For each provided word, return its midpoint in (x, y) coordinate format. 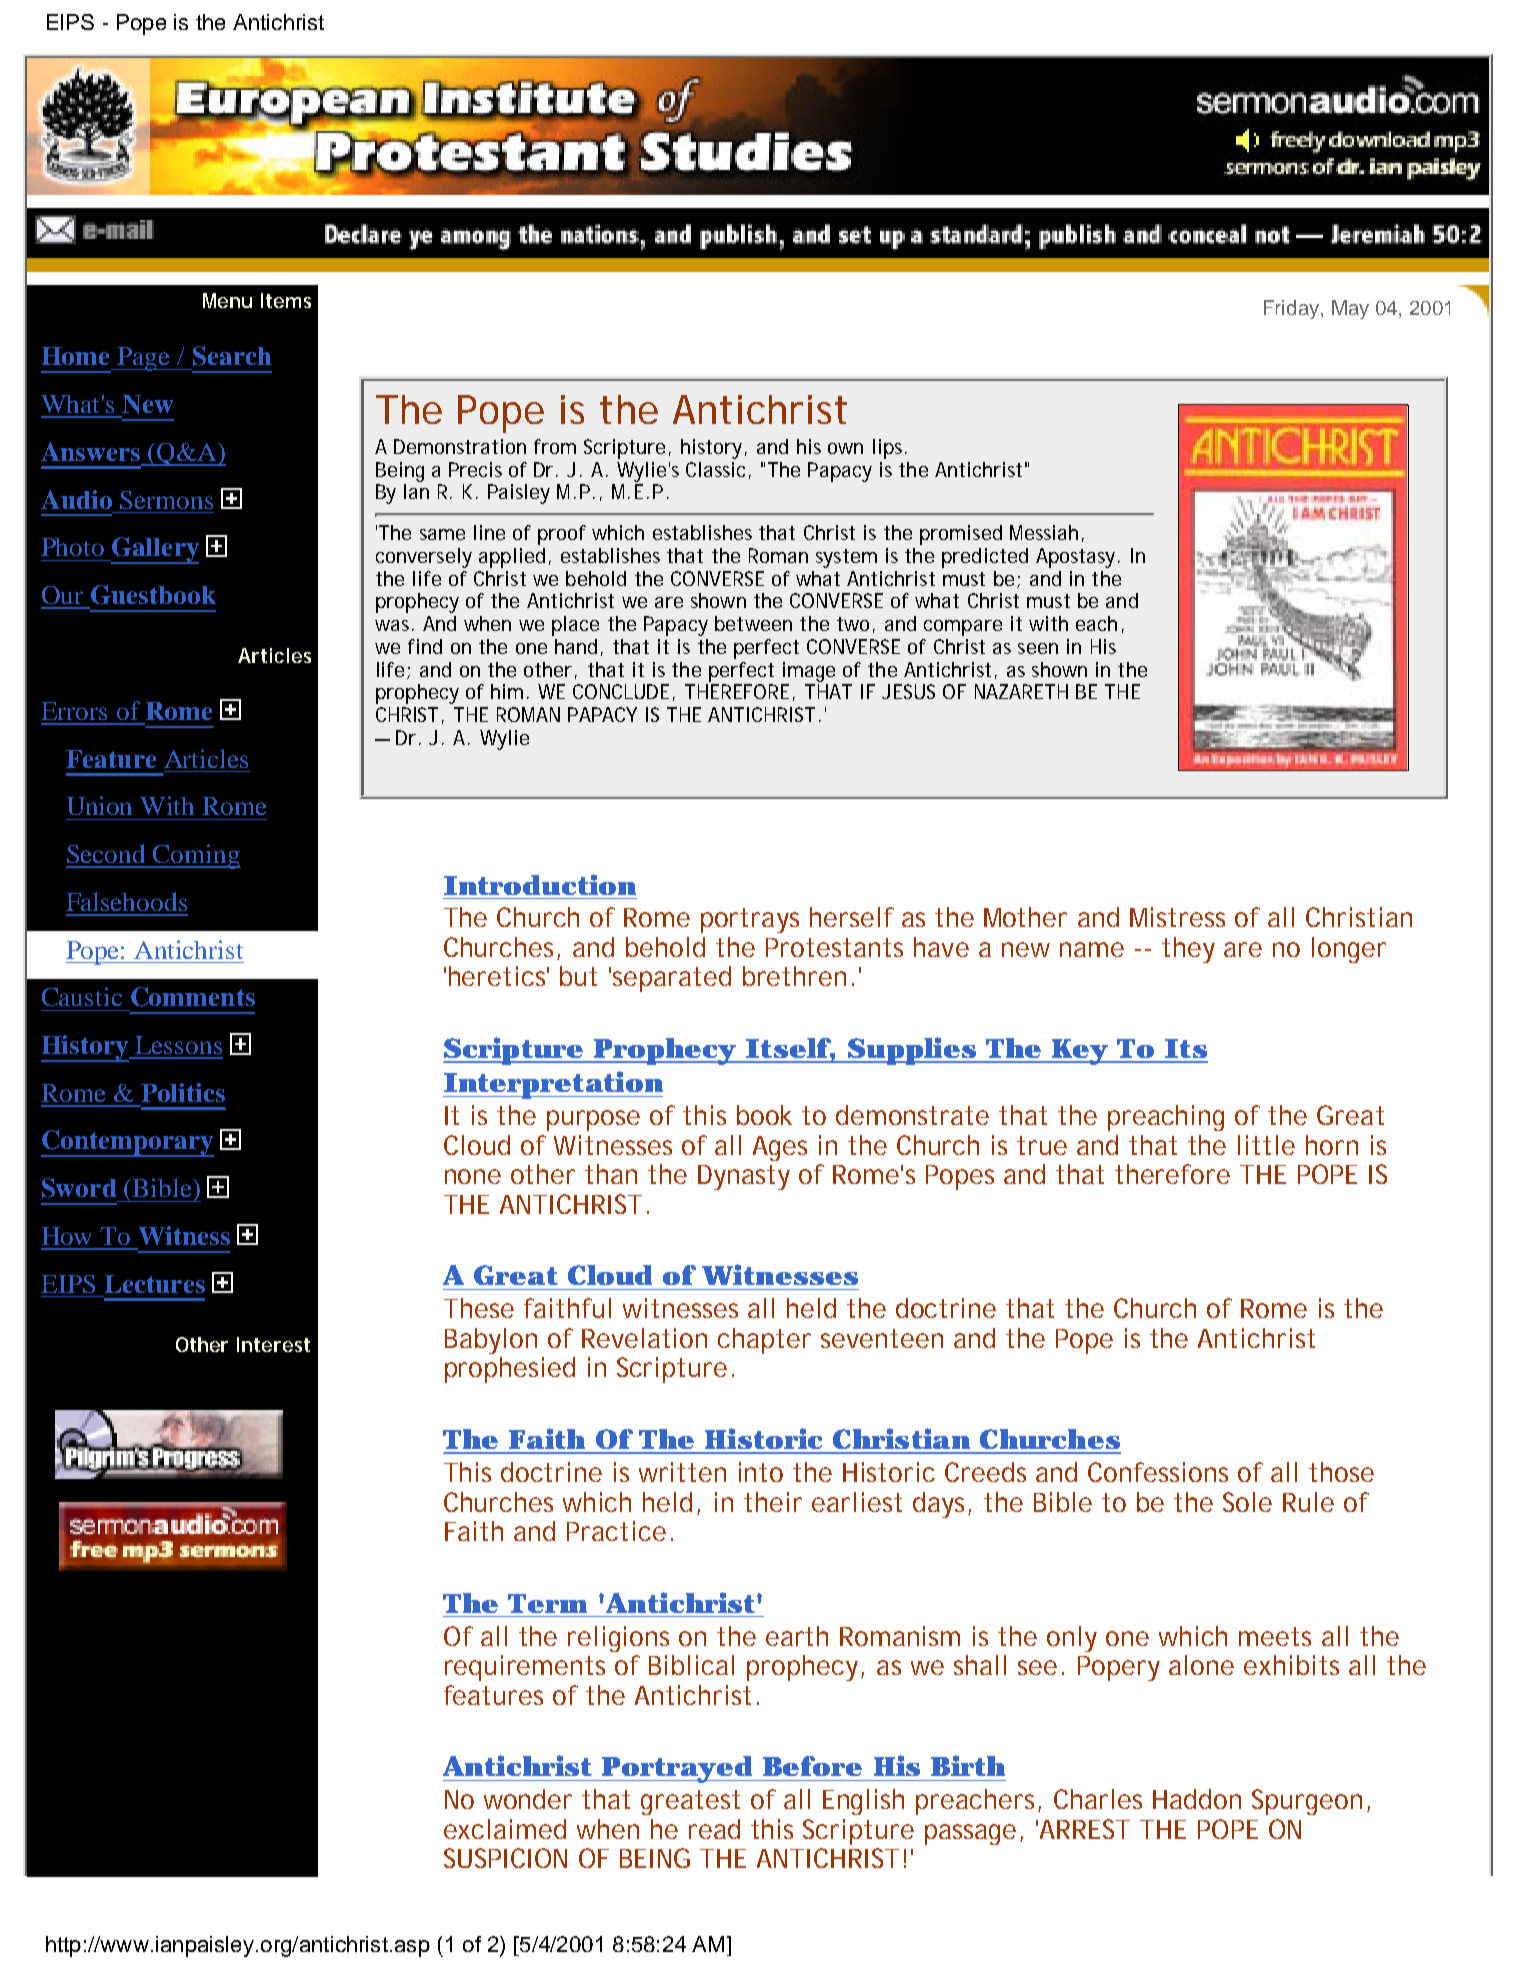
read (714, 1829)
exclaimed (505, 1829)
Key (1079, 1052)
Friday (1293, 309)
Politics (183, 1092)
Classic (715, 469)
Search (232, 356)
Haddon (1197, 1799)
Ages (780, 1148)
